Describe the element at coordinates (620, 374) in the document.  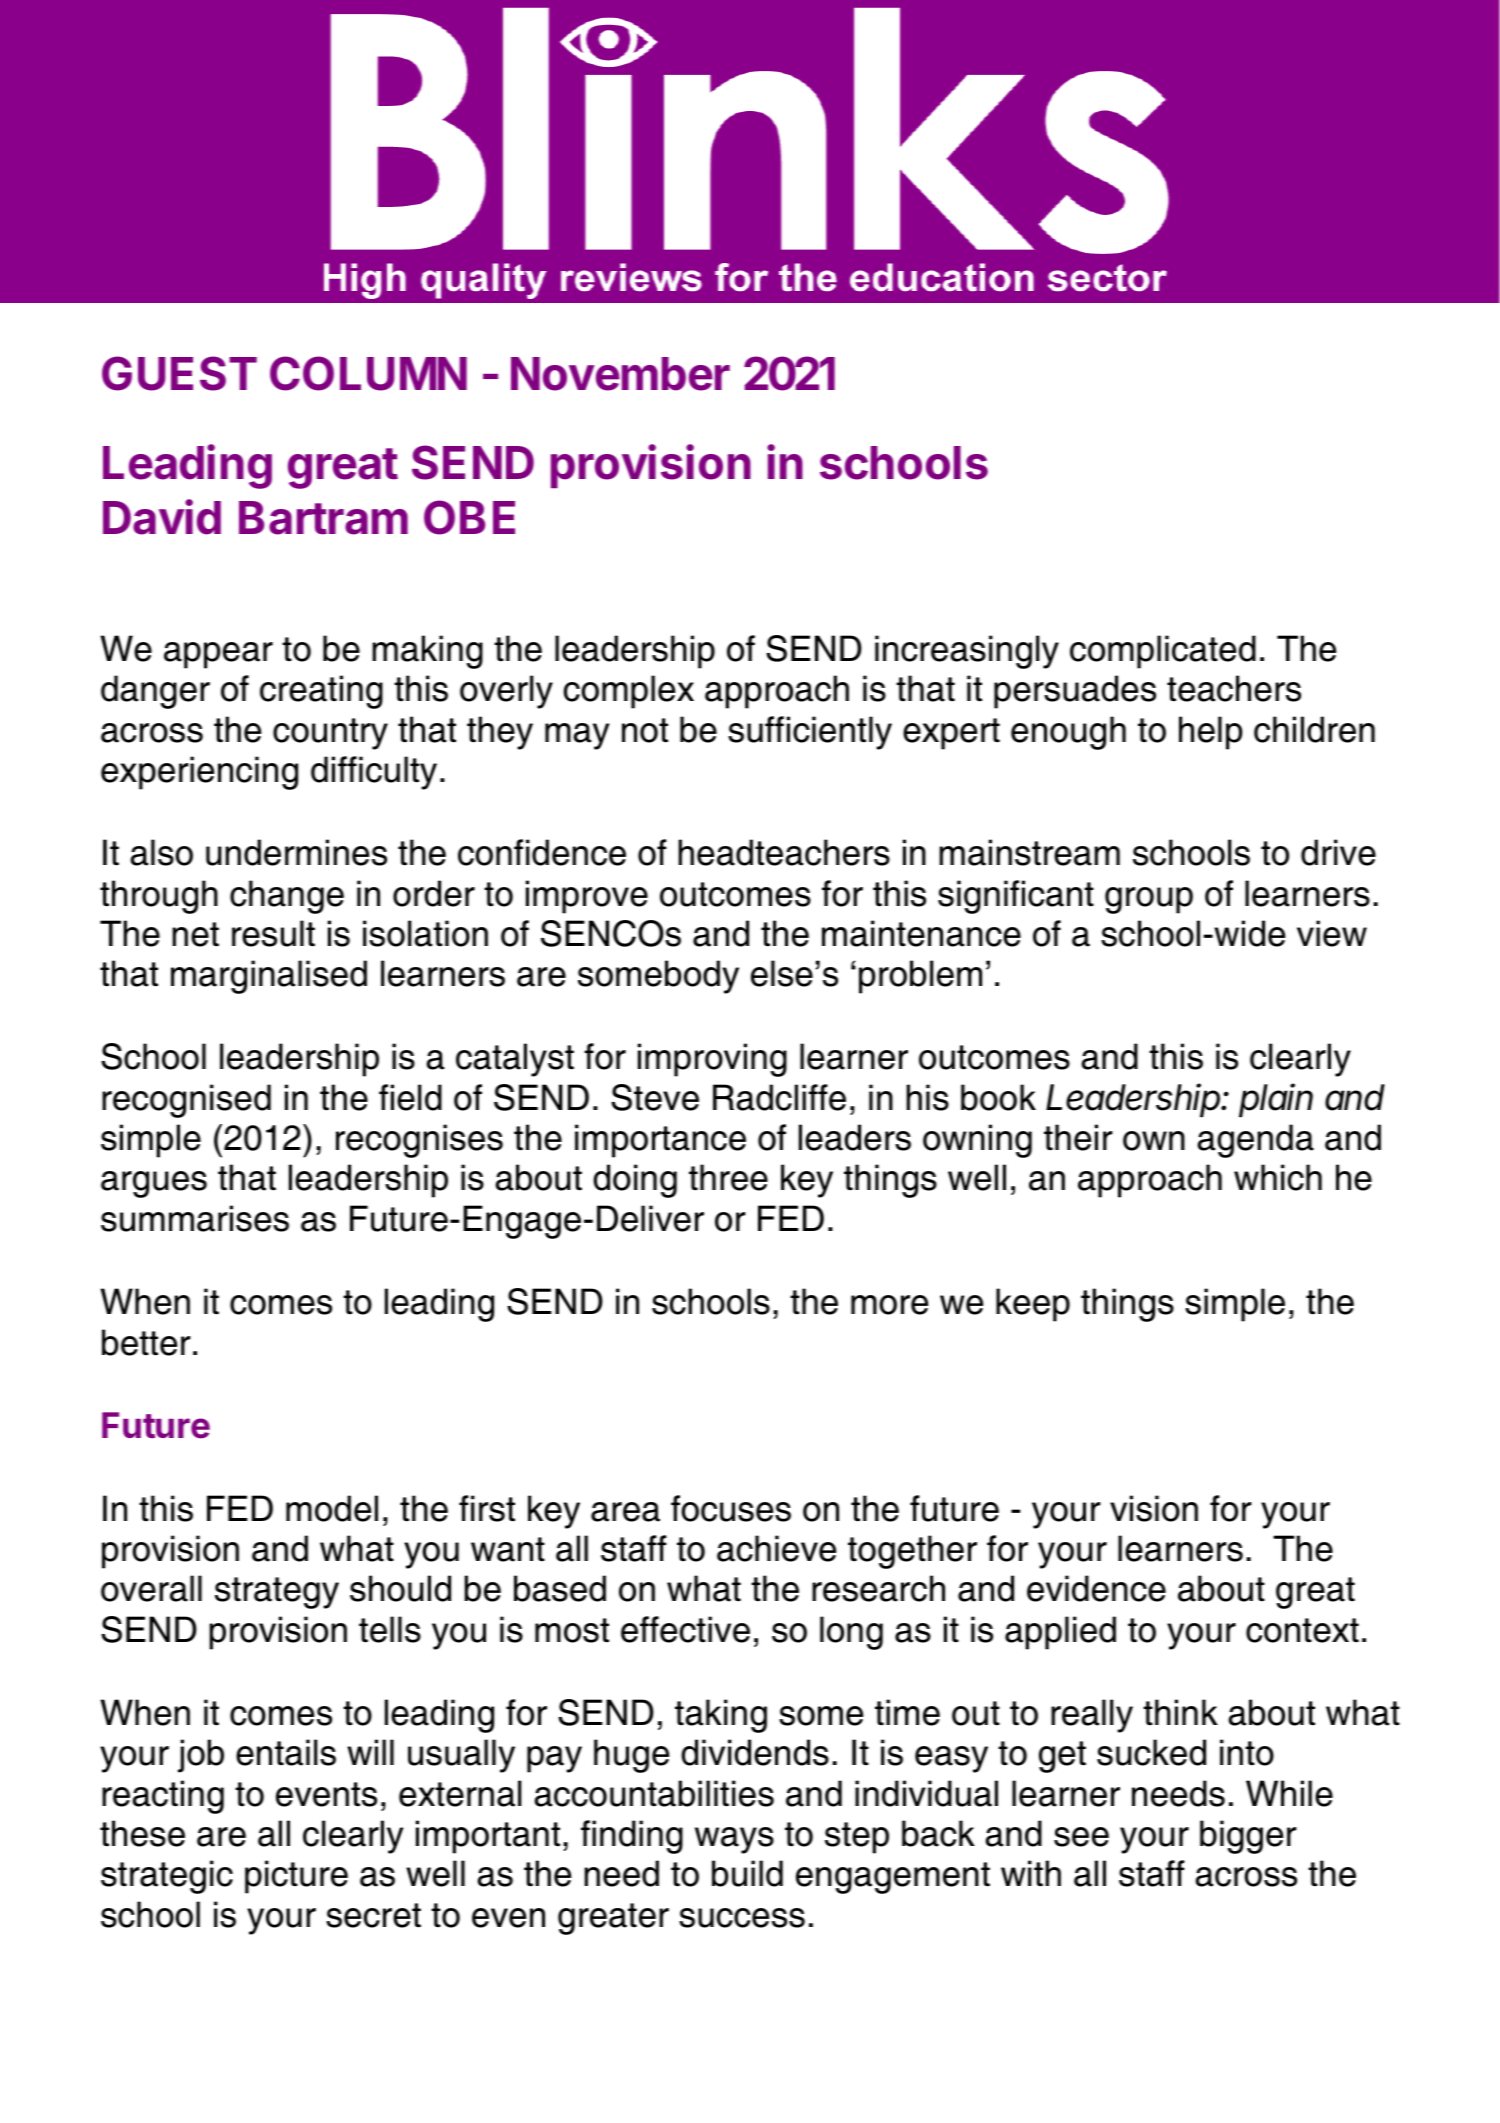
I see `November` at that location.
